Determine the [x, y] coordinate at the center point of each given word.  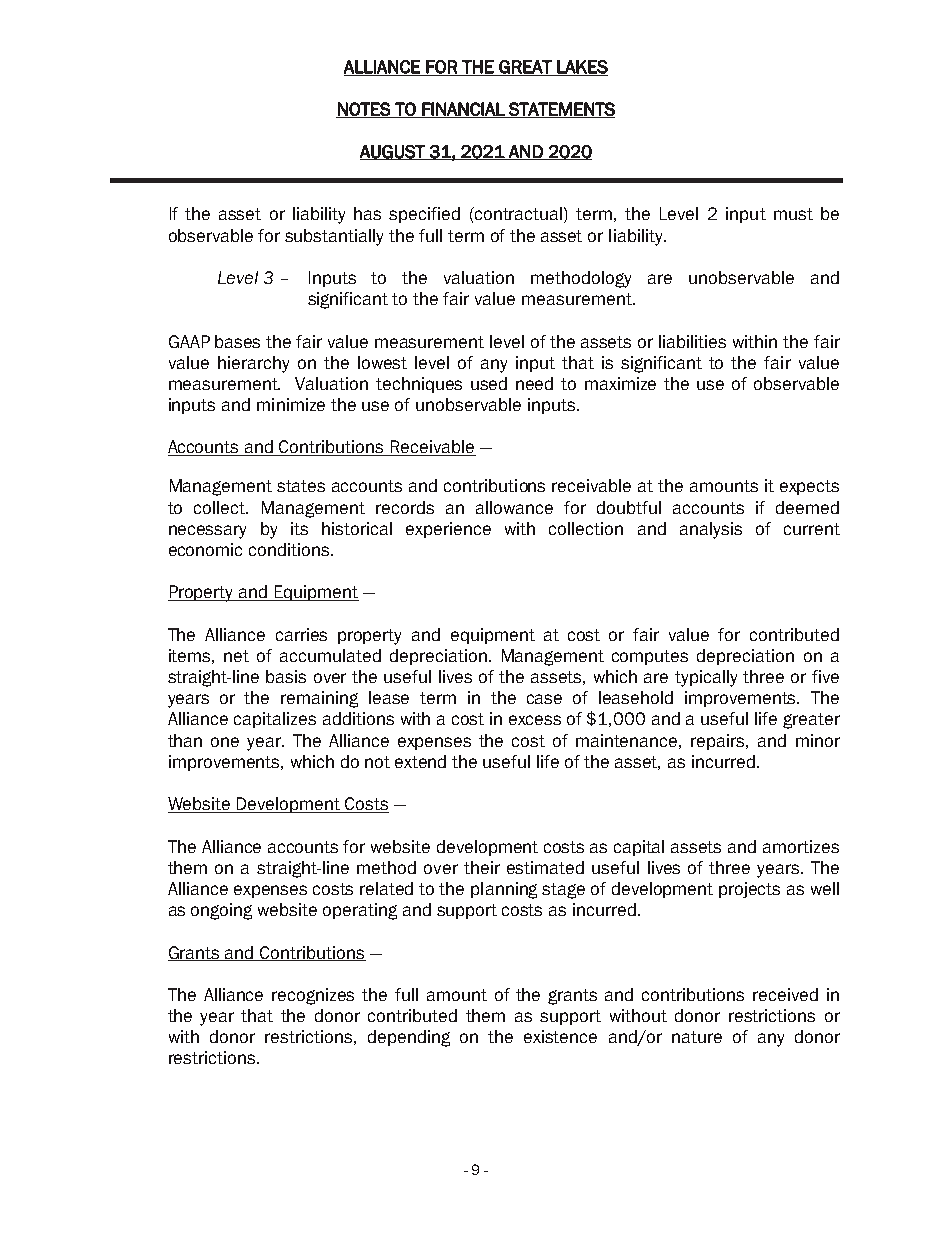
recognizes [313, 996]
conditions [290, 549]
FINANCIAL [463, 110]
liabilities [692, 341]
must [793, 214]
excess [535, 720]
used [489, 383]
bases [237, 341]
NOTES [364, 110]
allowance [514, 507]
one [225, 742]
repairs [719, 742]
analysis [711, 530]
